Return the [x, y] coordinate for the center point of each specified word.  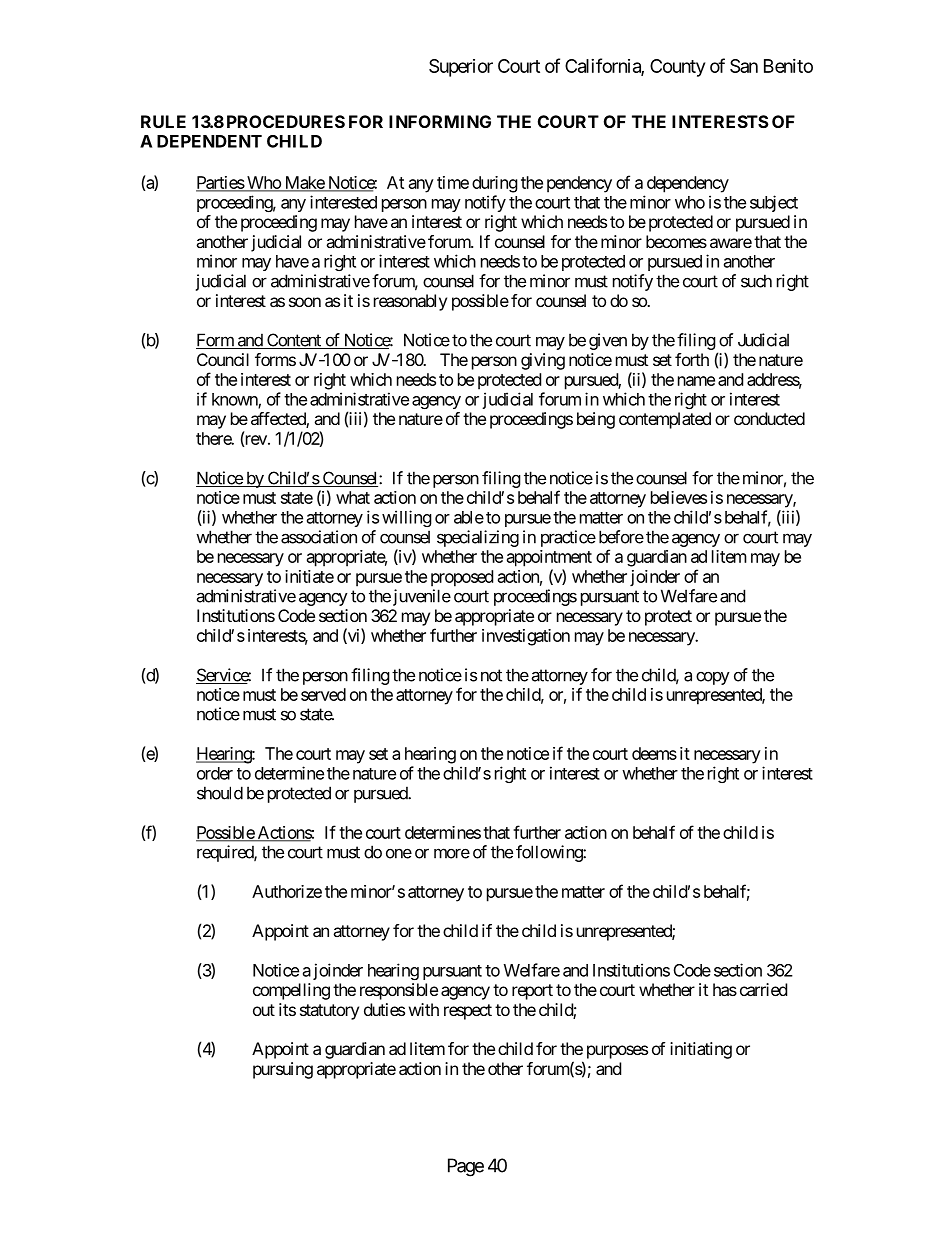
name [696, 381]
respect [468, 1012]
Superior [461, 68]
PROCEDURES [286, 121]
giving [543, 361]
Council [223, 359]
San [744, 66]
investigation [526, 637]
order [215, 773]
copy [713, 678]
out [264, 1010]
